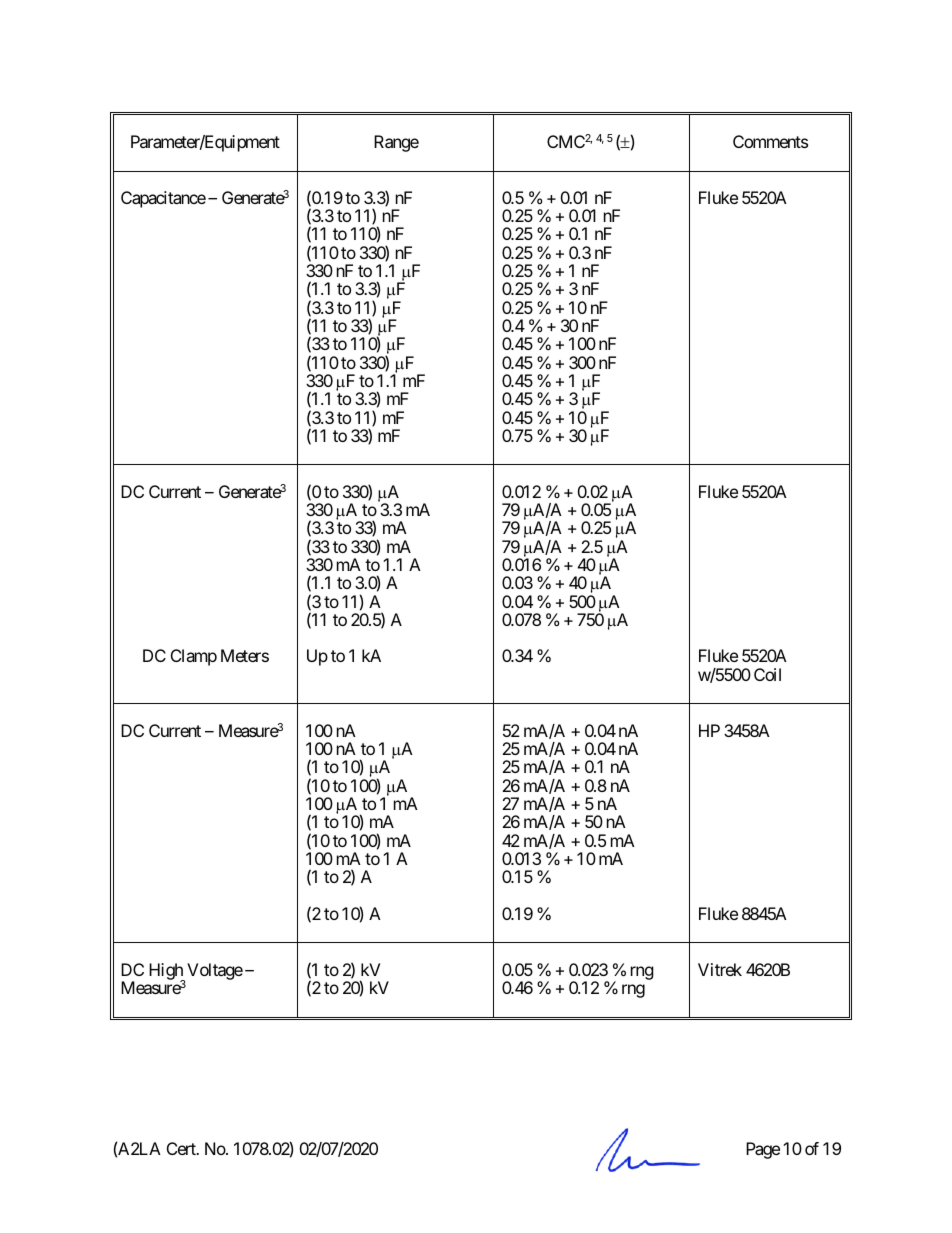 The width and height of the screenshot is (952, 1233). I want to click on Voltage, so click(215, 971).
